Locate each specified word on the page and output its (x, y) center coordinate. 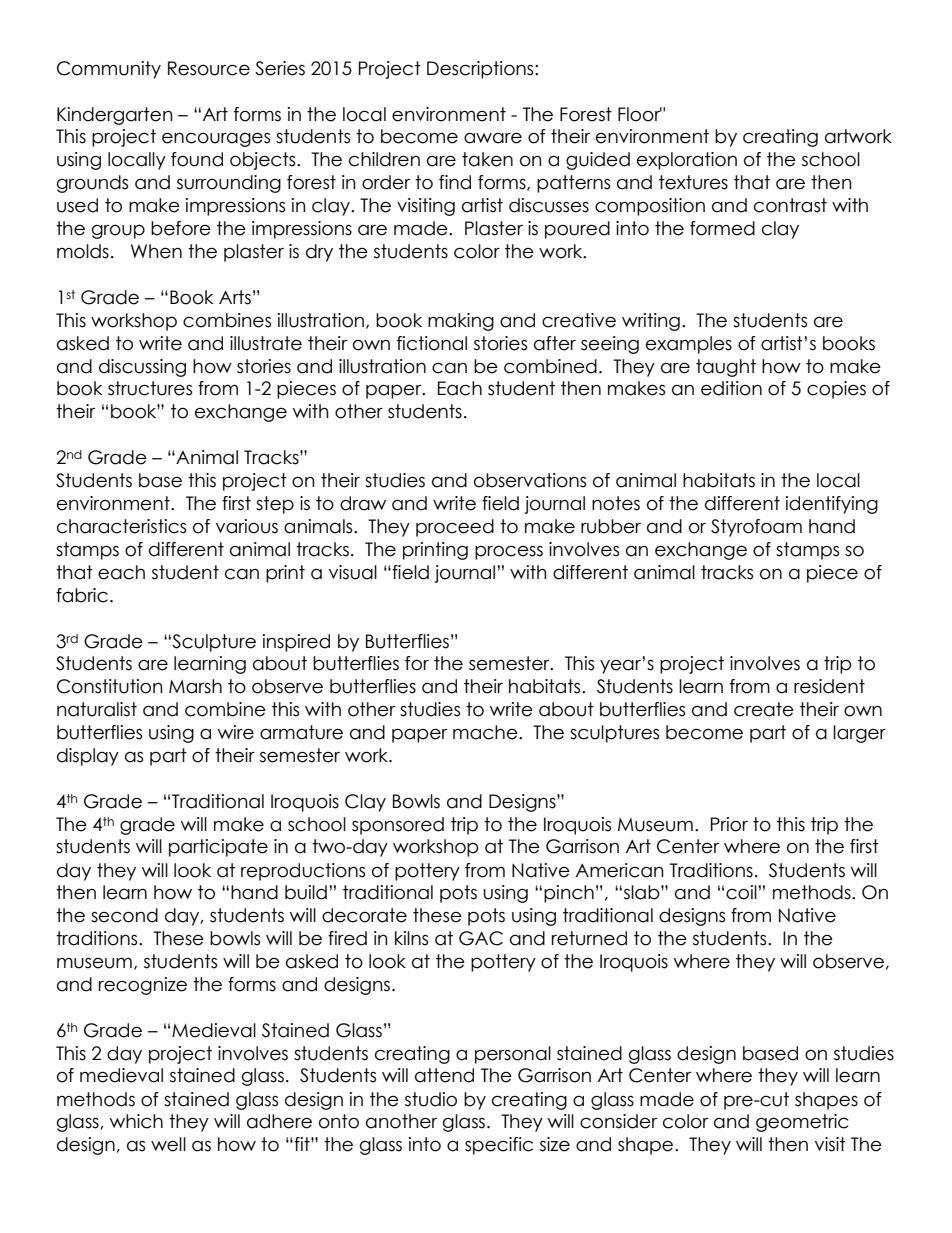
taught (726, 368)
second (124, 915)
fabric (82, 595)
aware (493, 138)
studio (431, 1099)
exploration (687, 161)
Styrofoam (756, 528)
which (136, 1121)
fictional (432, 343)
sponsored (398, 826)
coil (741, 892)
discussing (142, 368)
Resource (209, 68)
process (509, 552)
